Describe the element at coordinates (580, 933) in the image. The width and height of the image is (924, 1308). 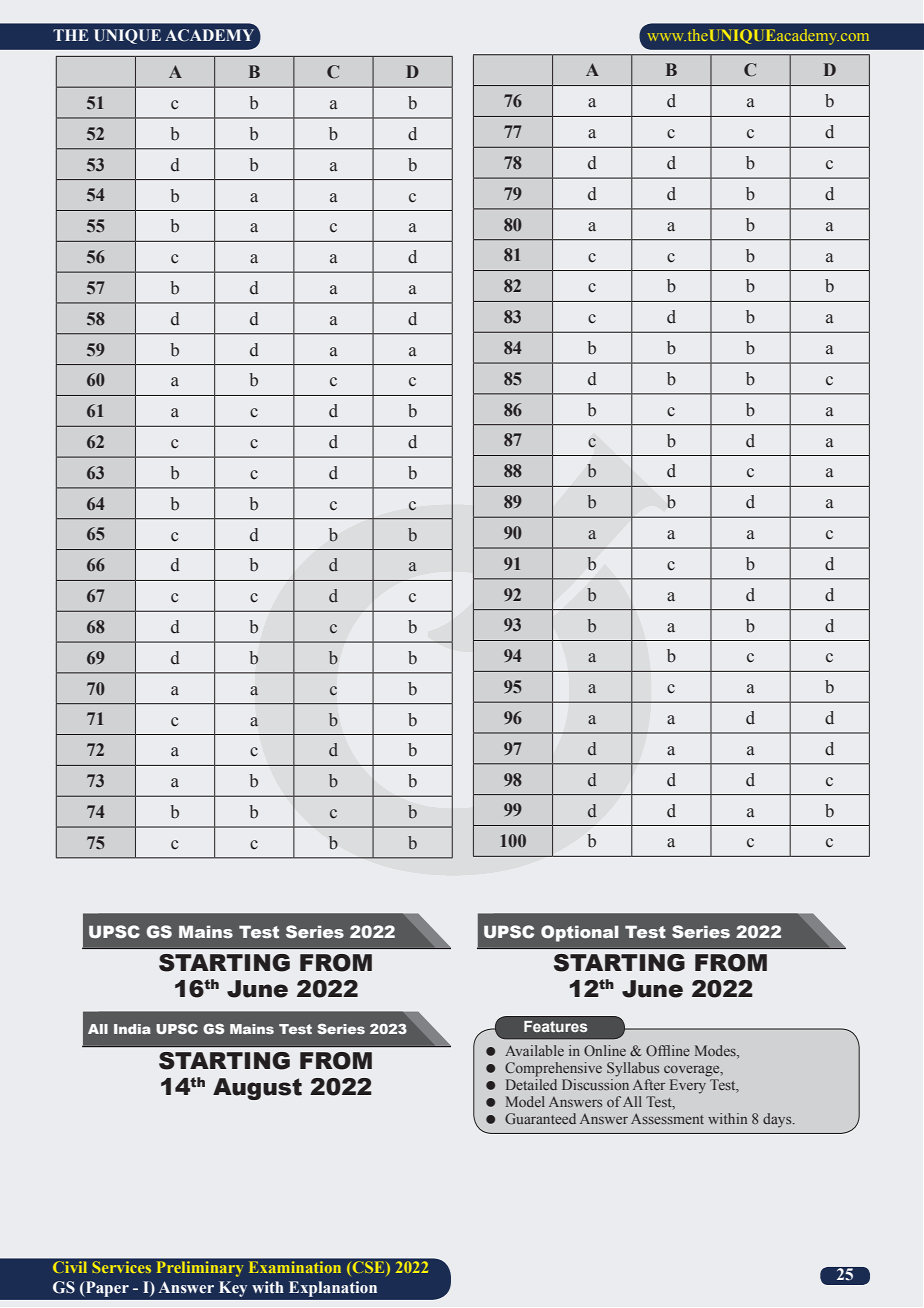
I see `Optional` at that location.
